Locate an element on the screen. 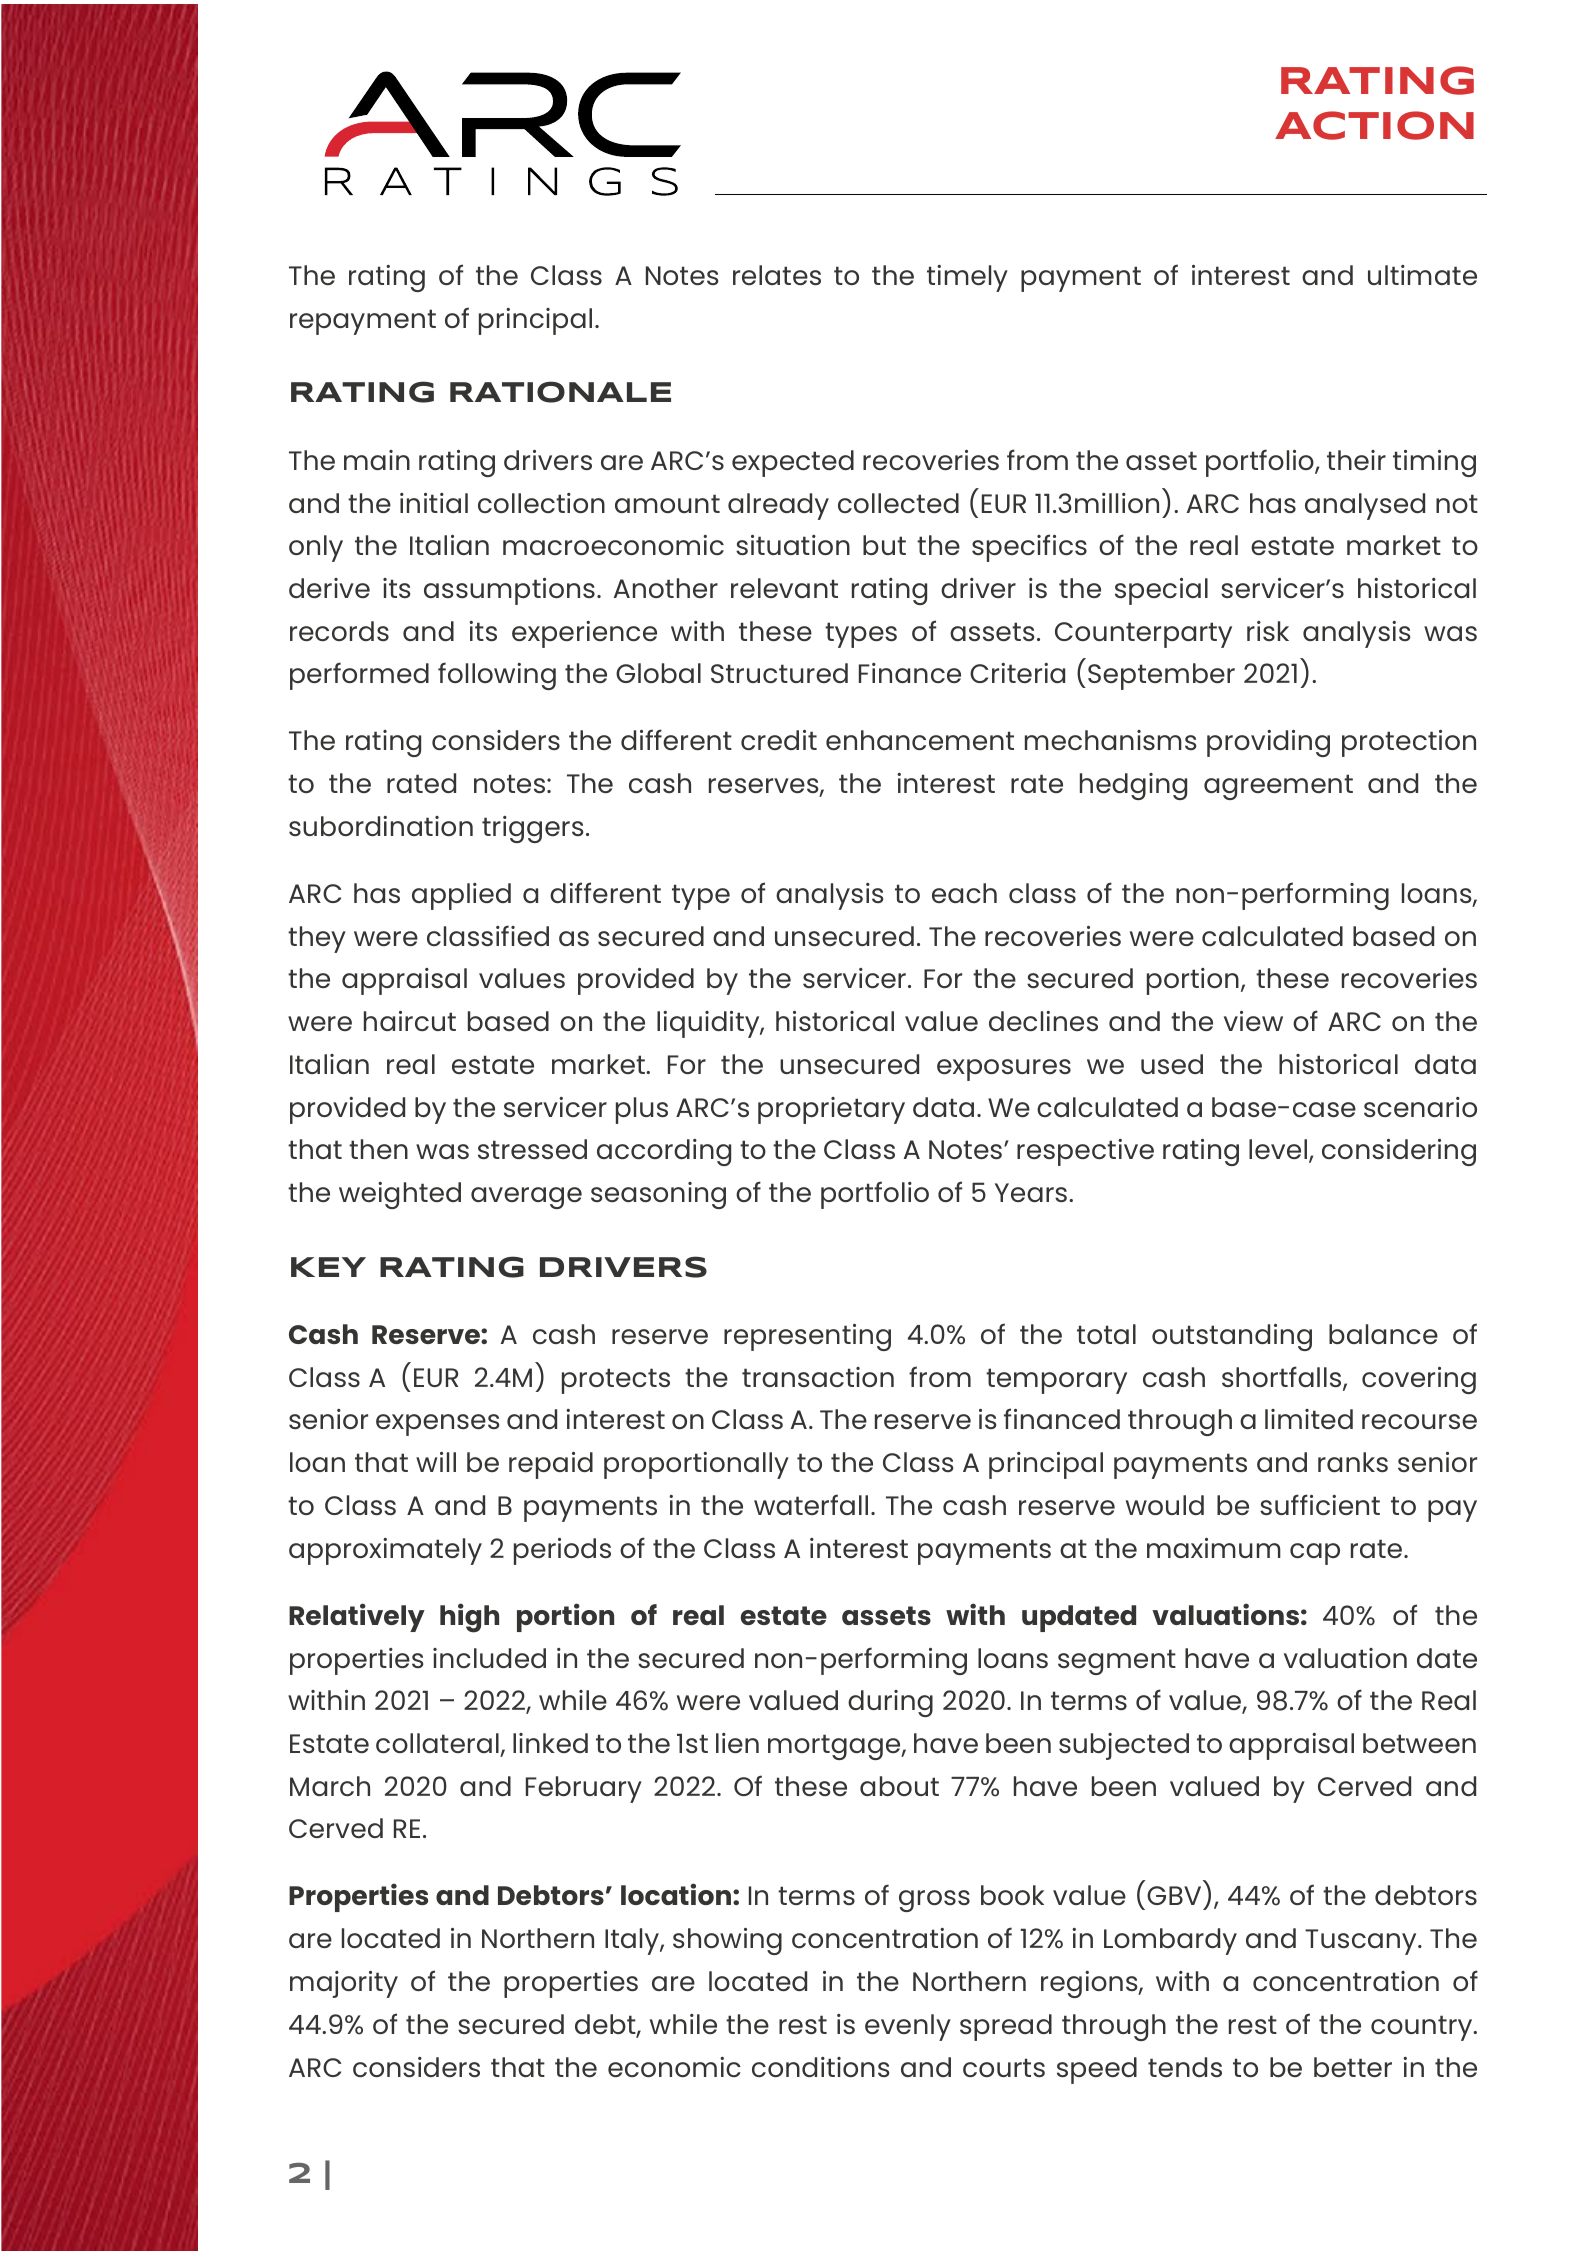 The height and width of the screenshot is (2251, 1592). better is located at coordinates (1353, 2067).
